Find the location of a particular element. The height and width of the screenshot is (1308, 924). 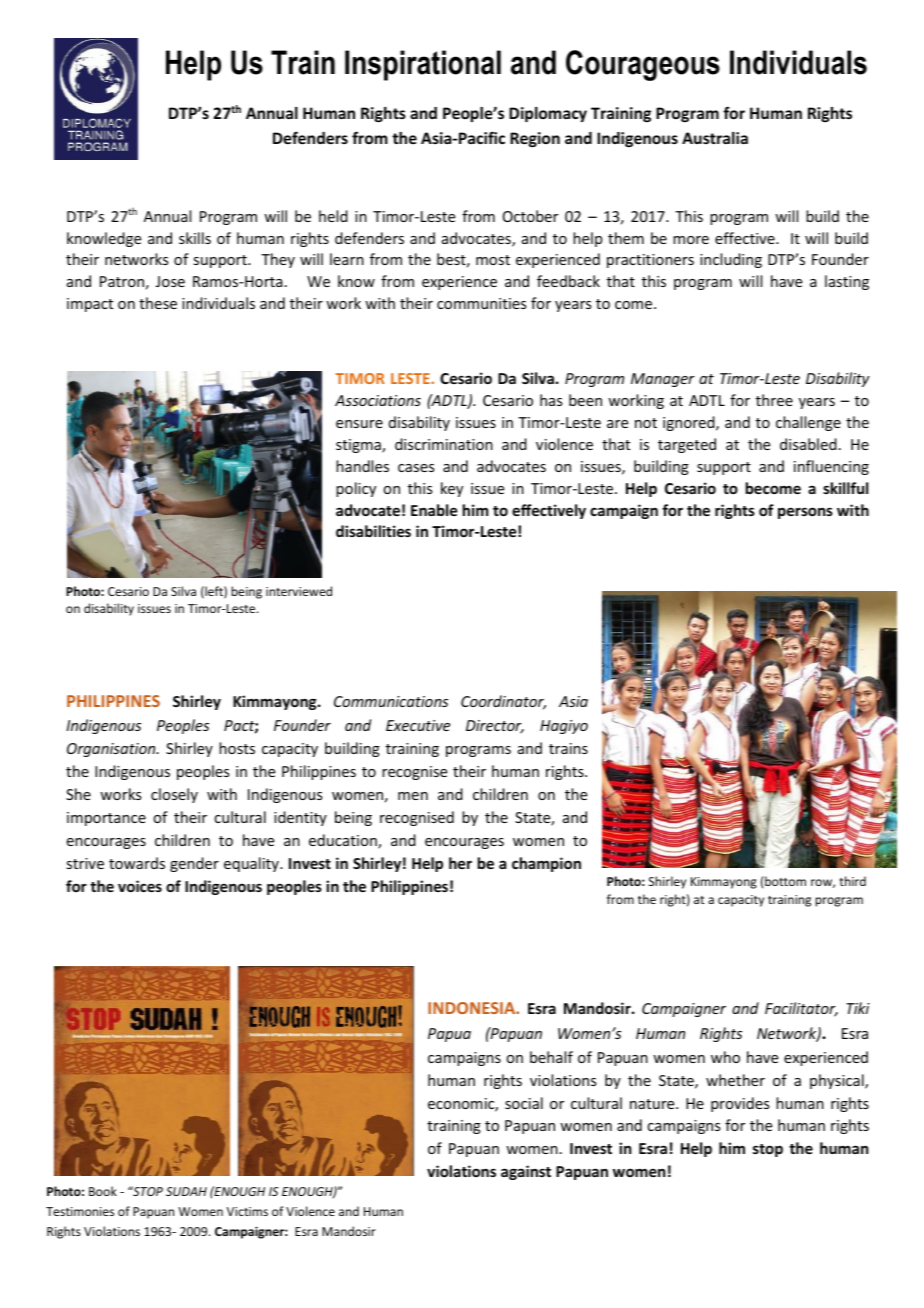

Inspirational is located at coordinates (423, 65).
